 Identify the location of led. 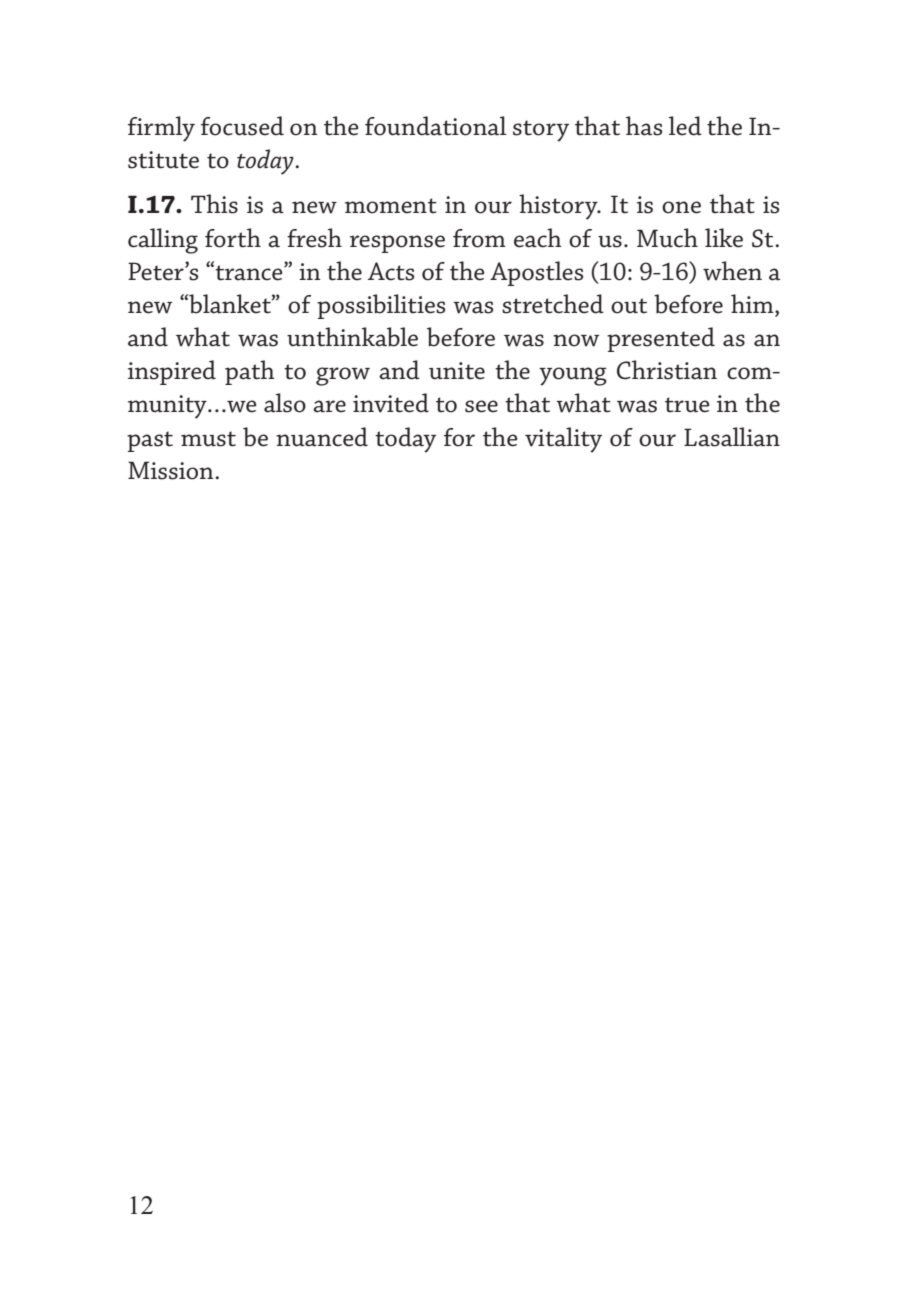
(685, 126).
